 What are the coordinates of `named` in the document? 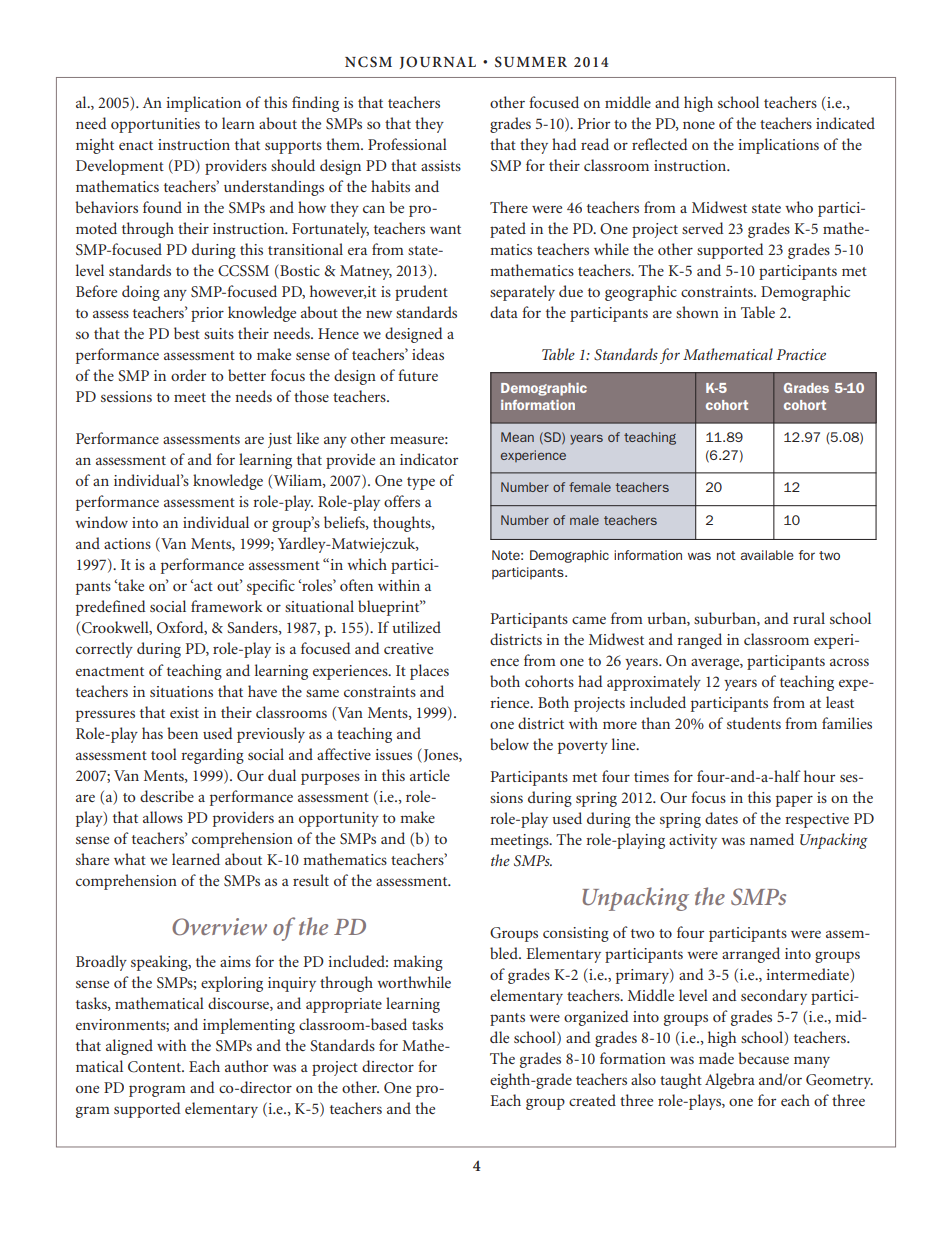 It's located at (772, 839).
